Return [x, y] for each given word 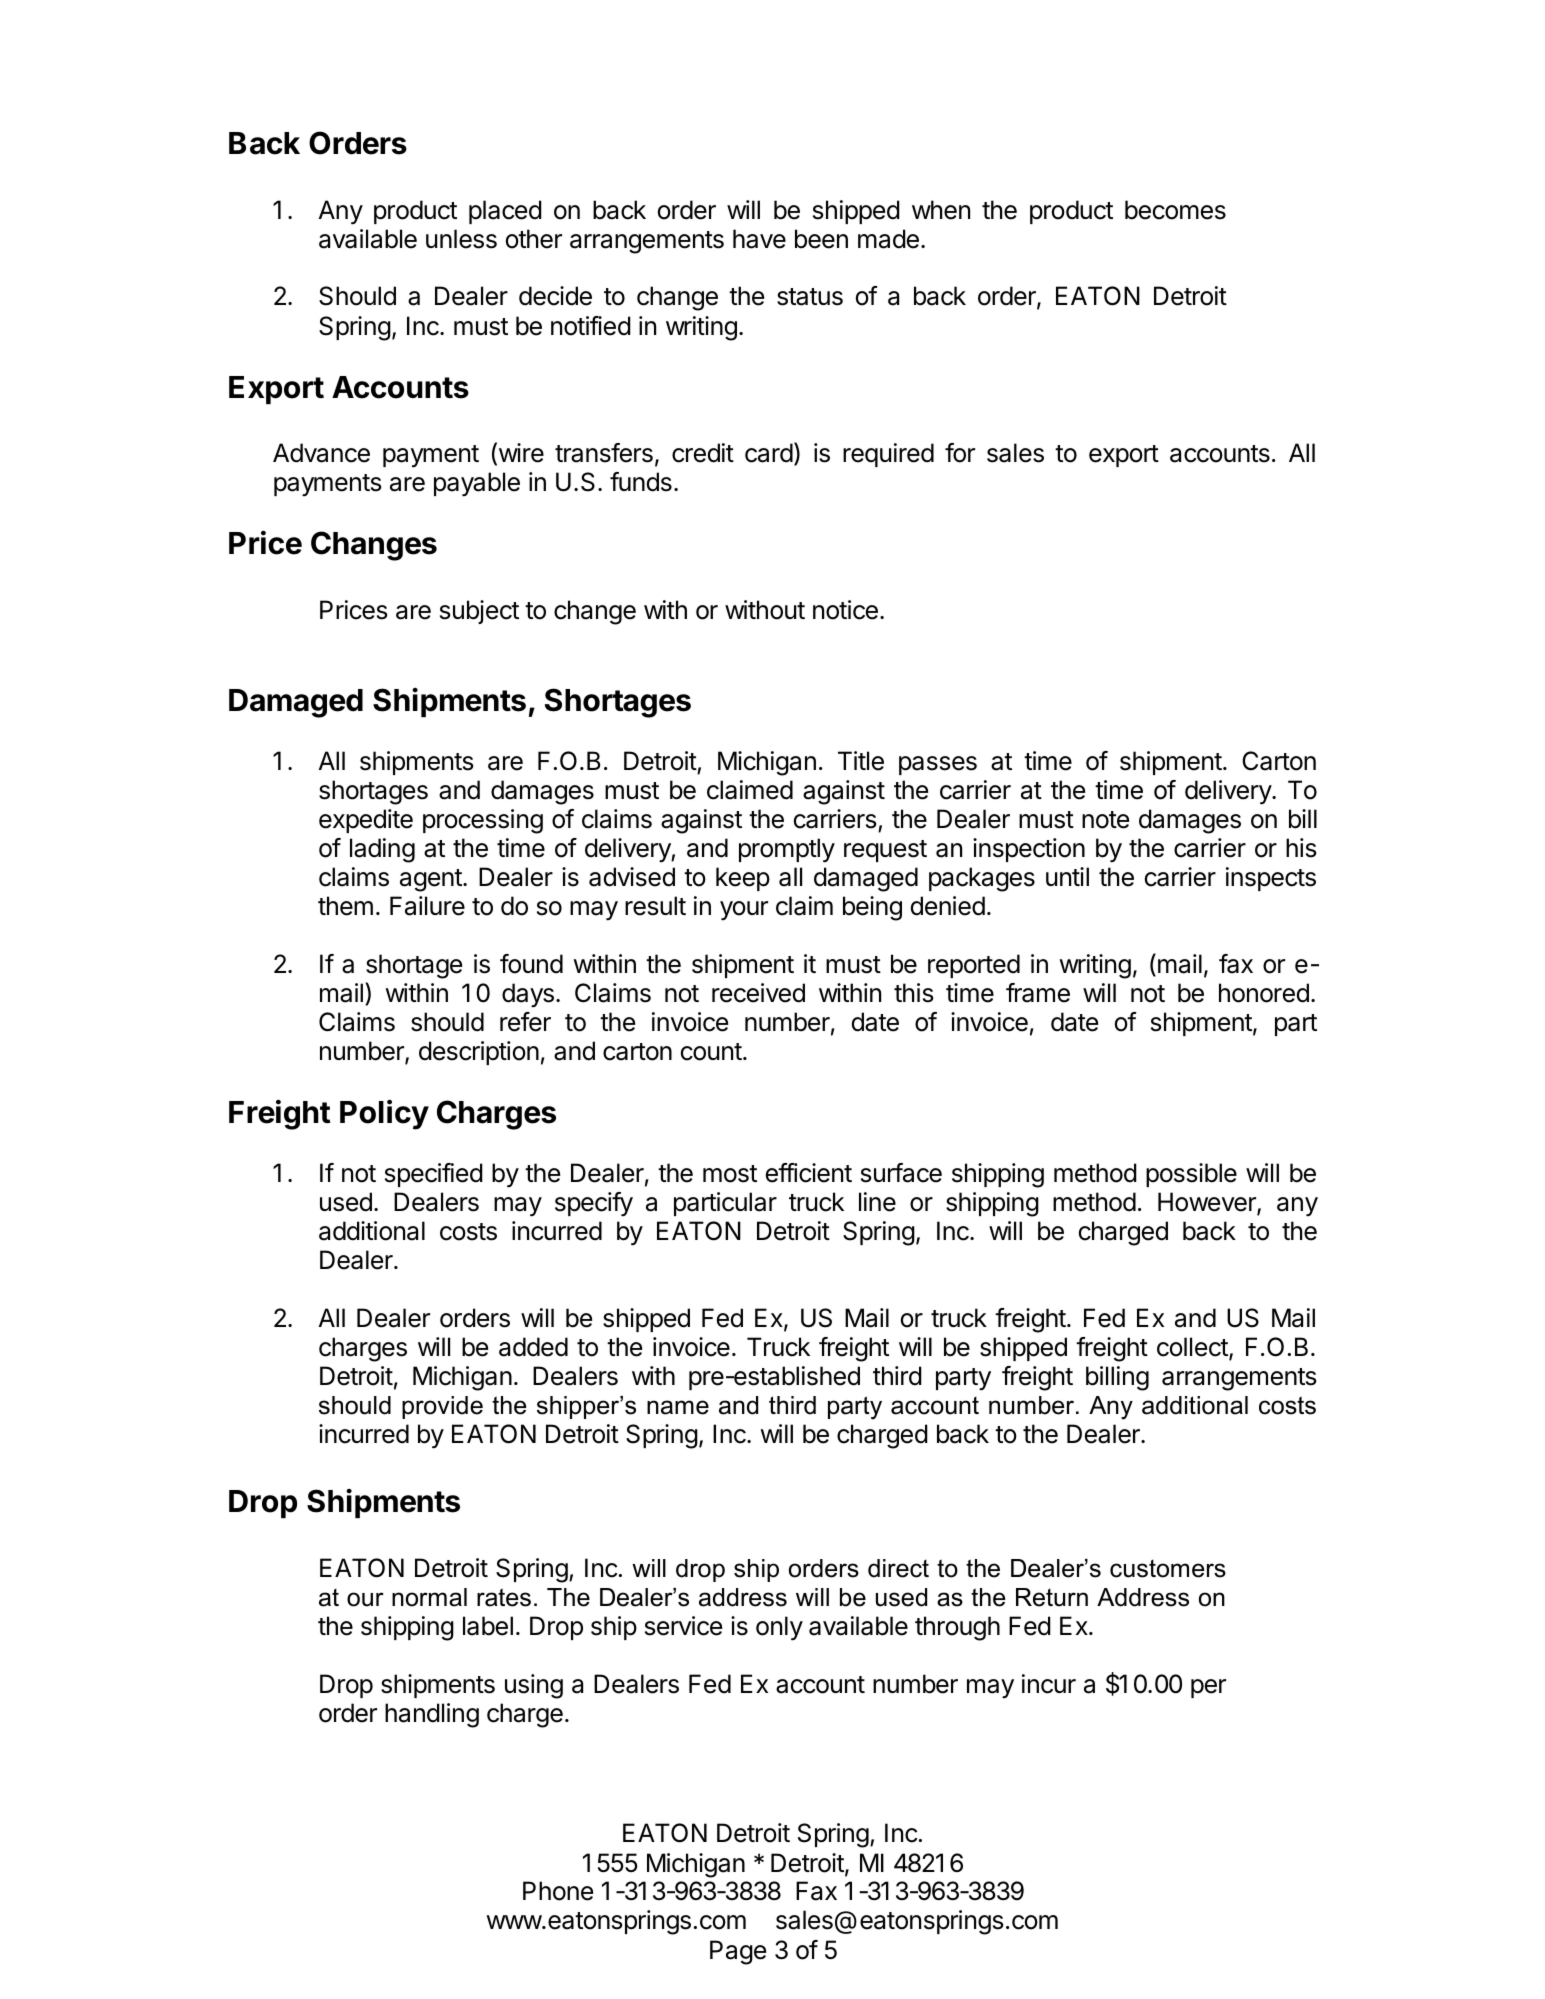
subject [479, 612]
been [821, 239]
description [479, 1053]
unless [461, 239]
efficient [809, 1173]
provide [442, 1407]
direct [898, 1568]
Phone [558, 1891]
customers [1168, 1569]
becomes [1175, 210]
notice [845, 610]
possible [1191, 1175]
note [1105, 820]
